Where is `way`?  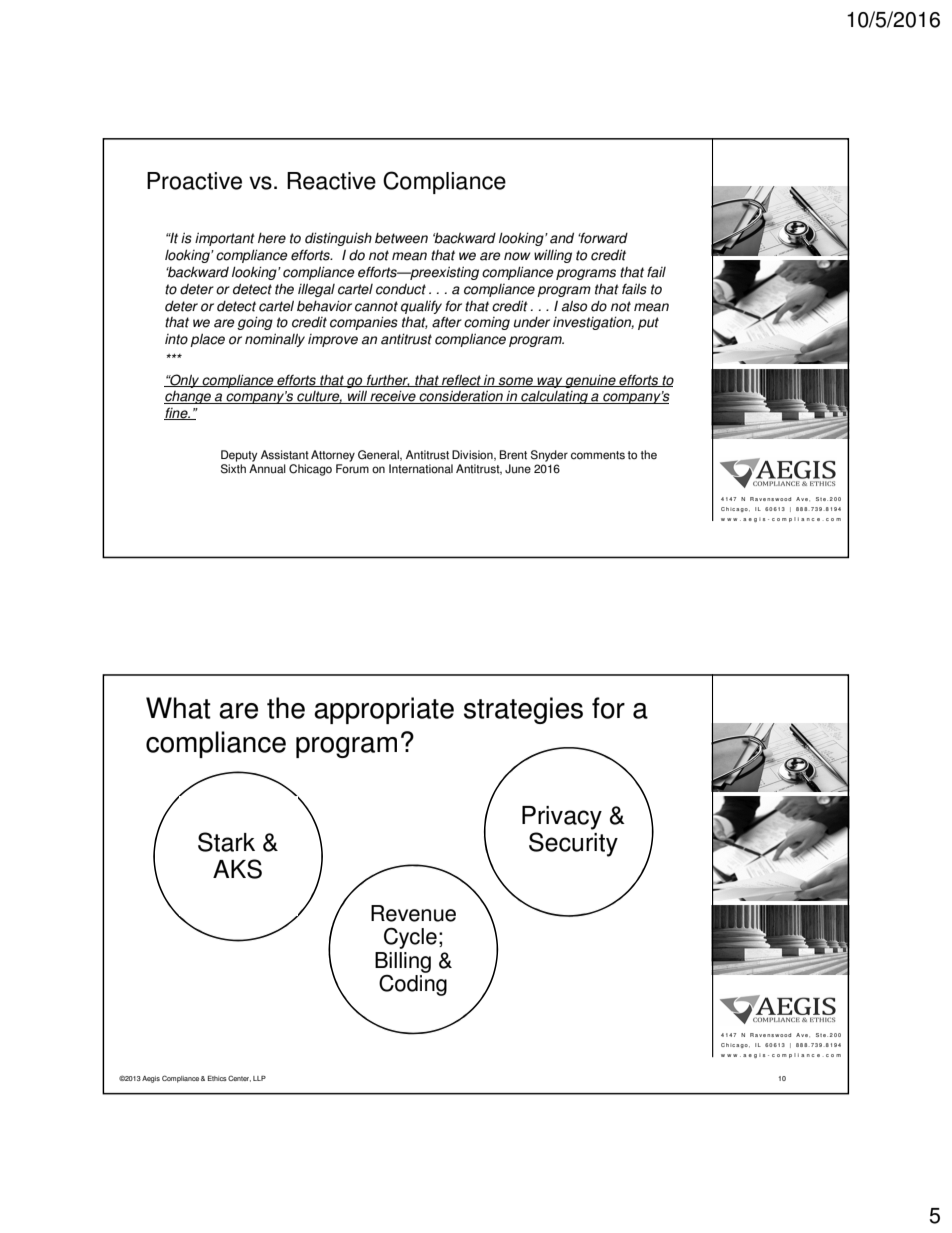
way is located at coordinates (549, 382).
